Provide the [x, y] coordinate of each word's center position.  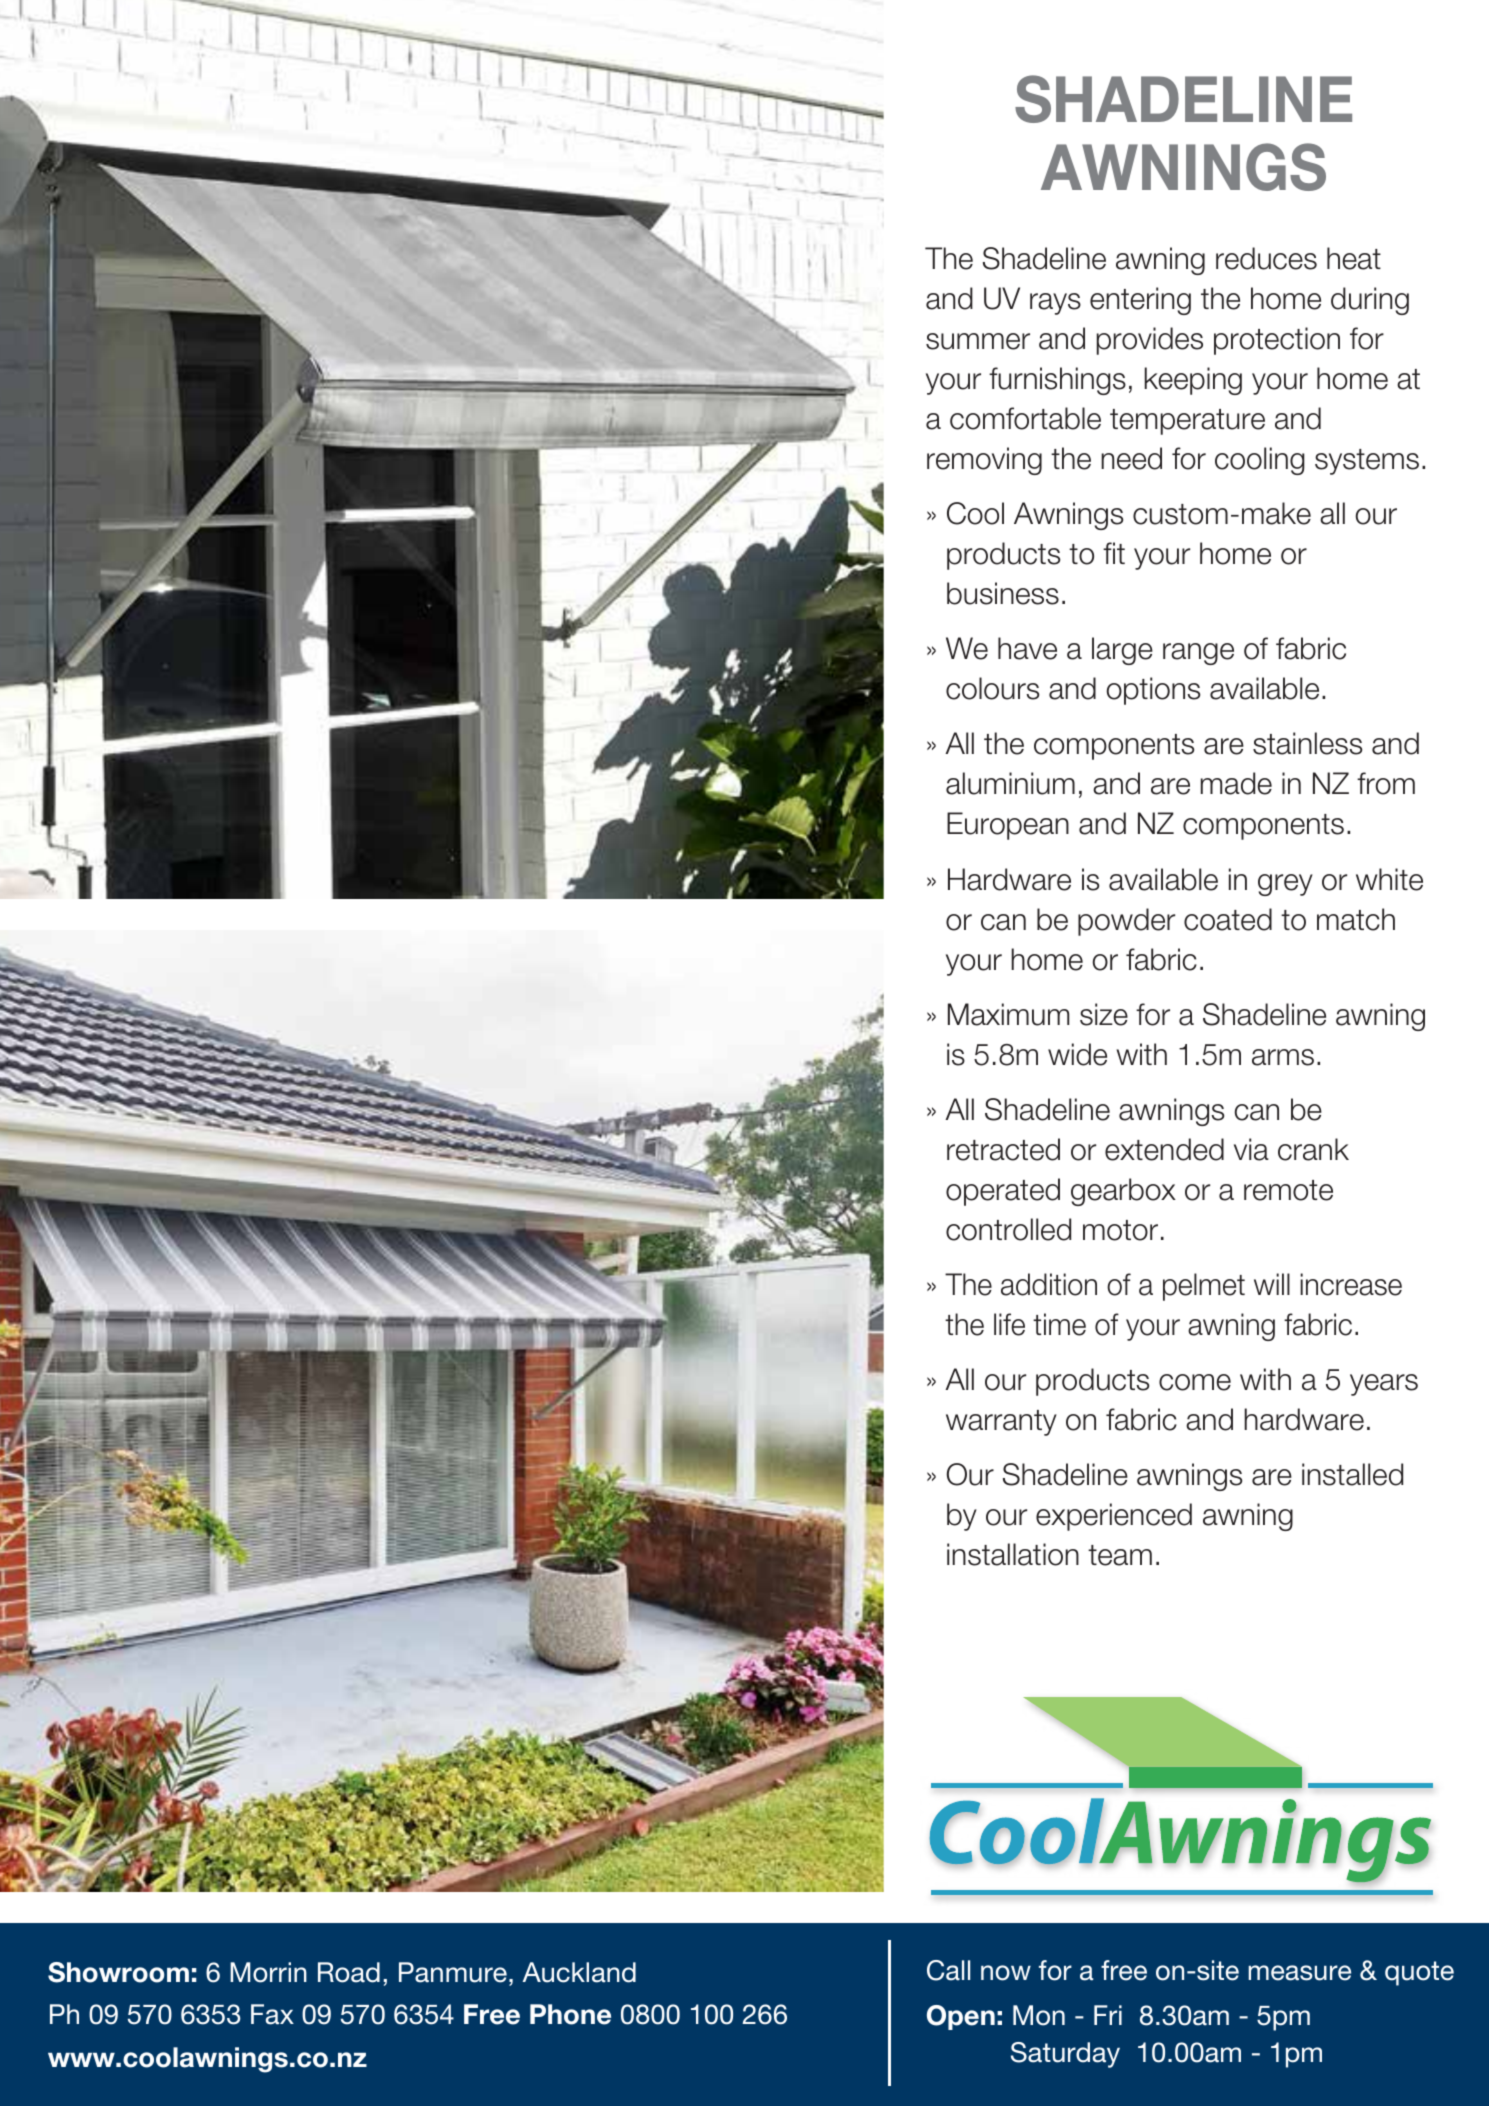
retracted [1003, 1149]
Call [948, 1970]
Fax [272, 2014]
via [1251, 1149]
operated [1003, 1192]
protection [1277, 341]
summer [978, 341]
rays [1055, 304]
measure [1299, 1973]
